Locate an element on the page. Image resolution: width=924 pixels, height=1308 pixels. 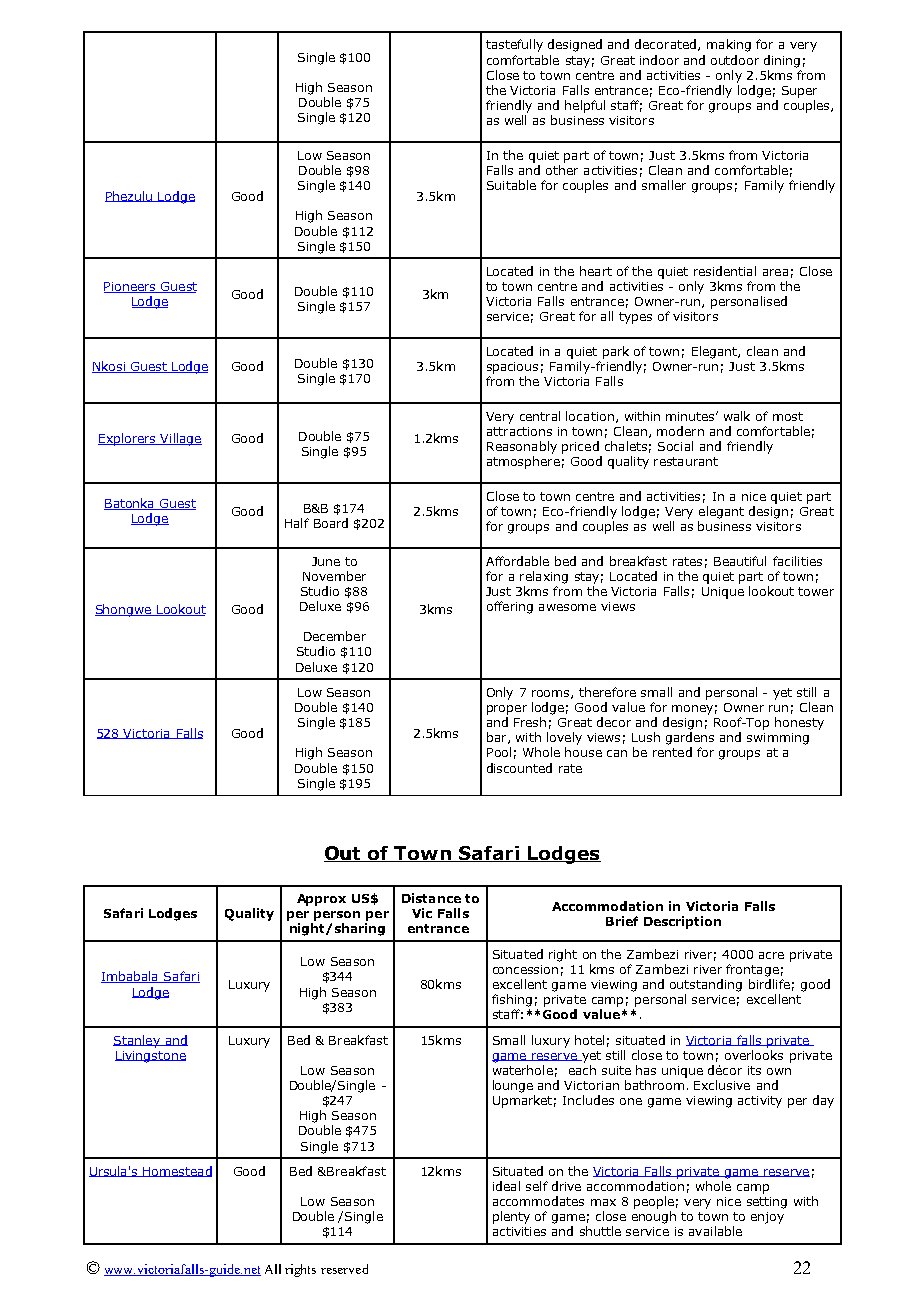
Approx is located at coordinates (321, 900).
